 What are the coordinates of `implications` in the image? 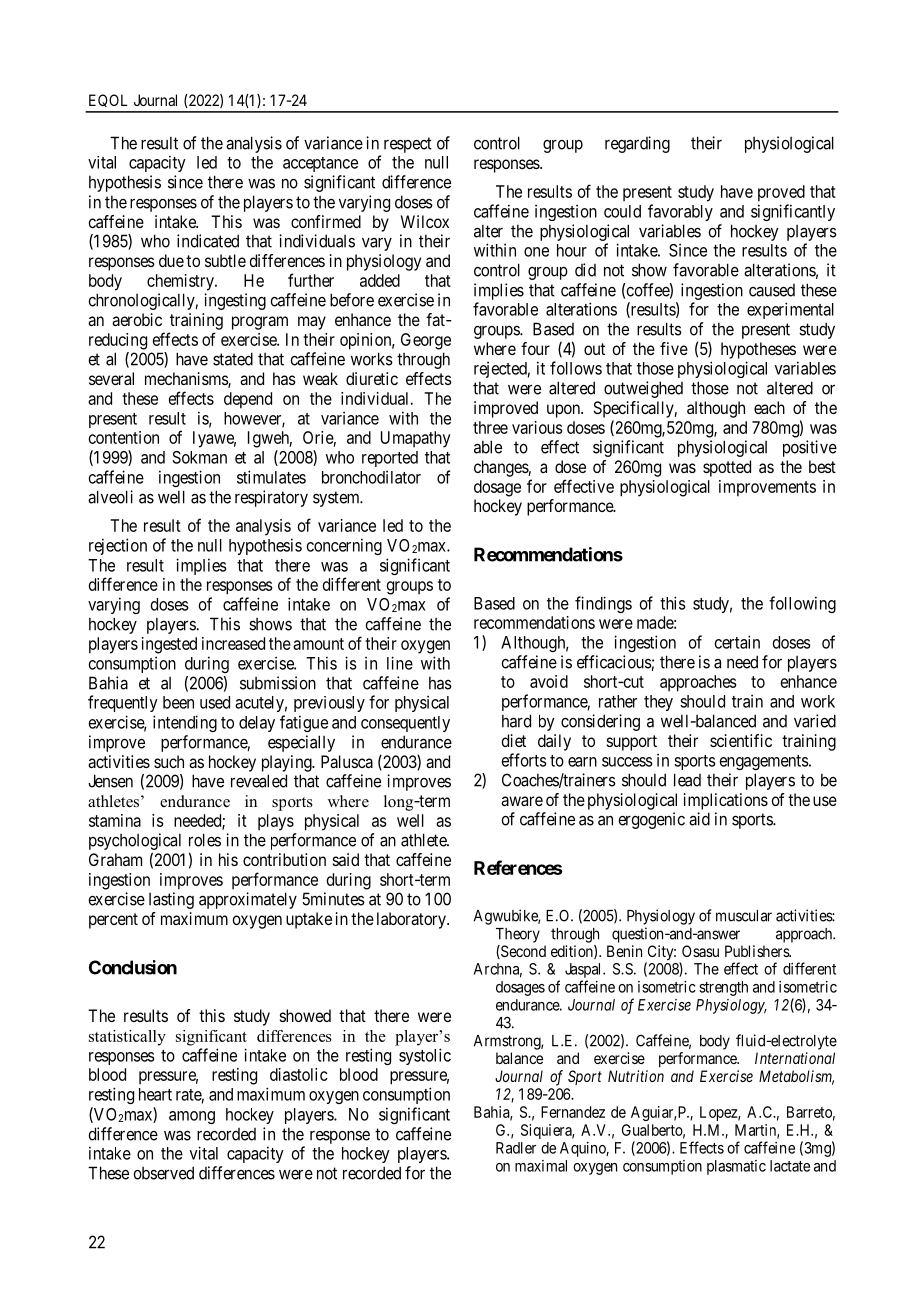 It's located at (726, 801).
